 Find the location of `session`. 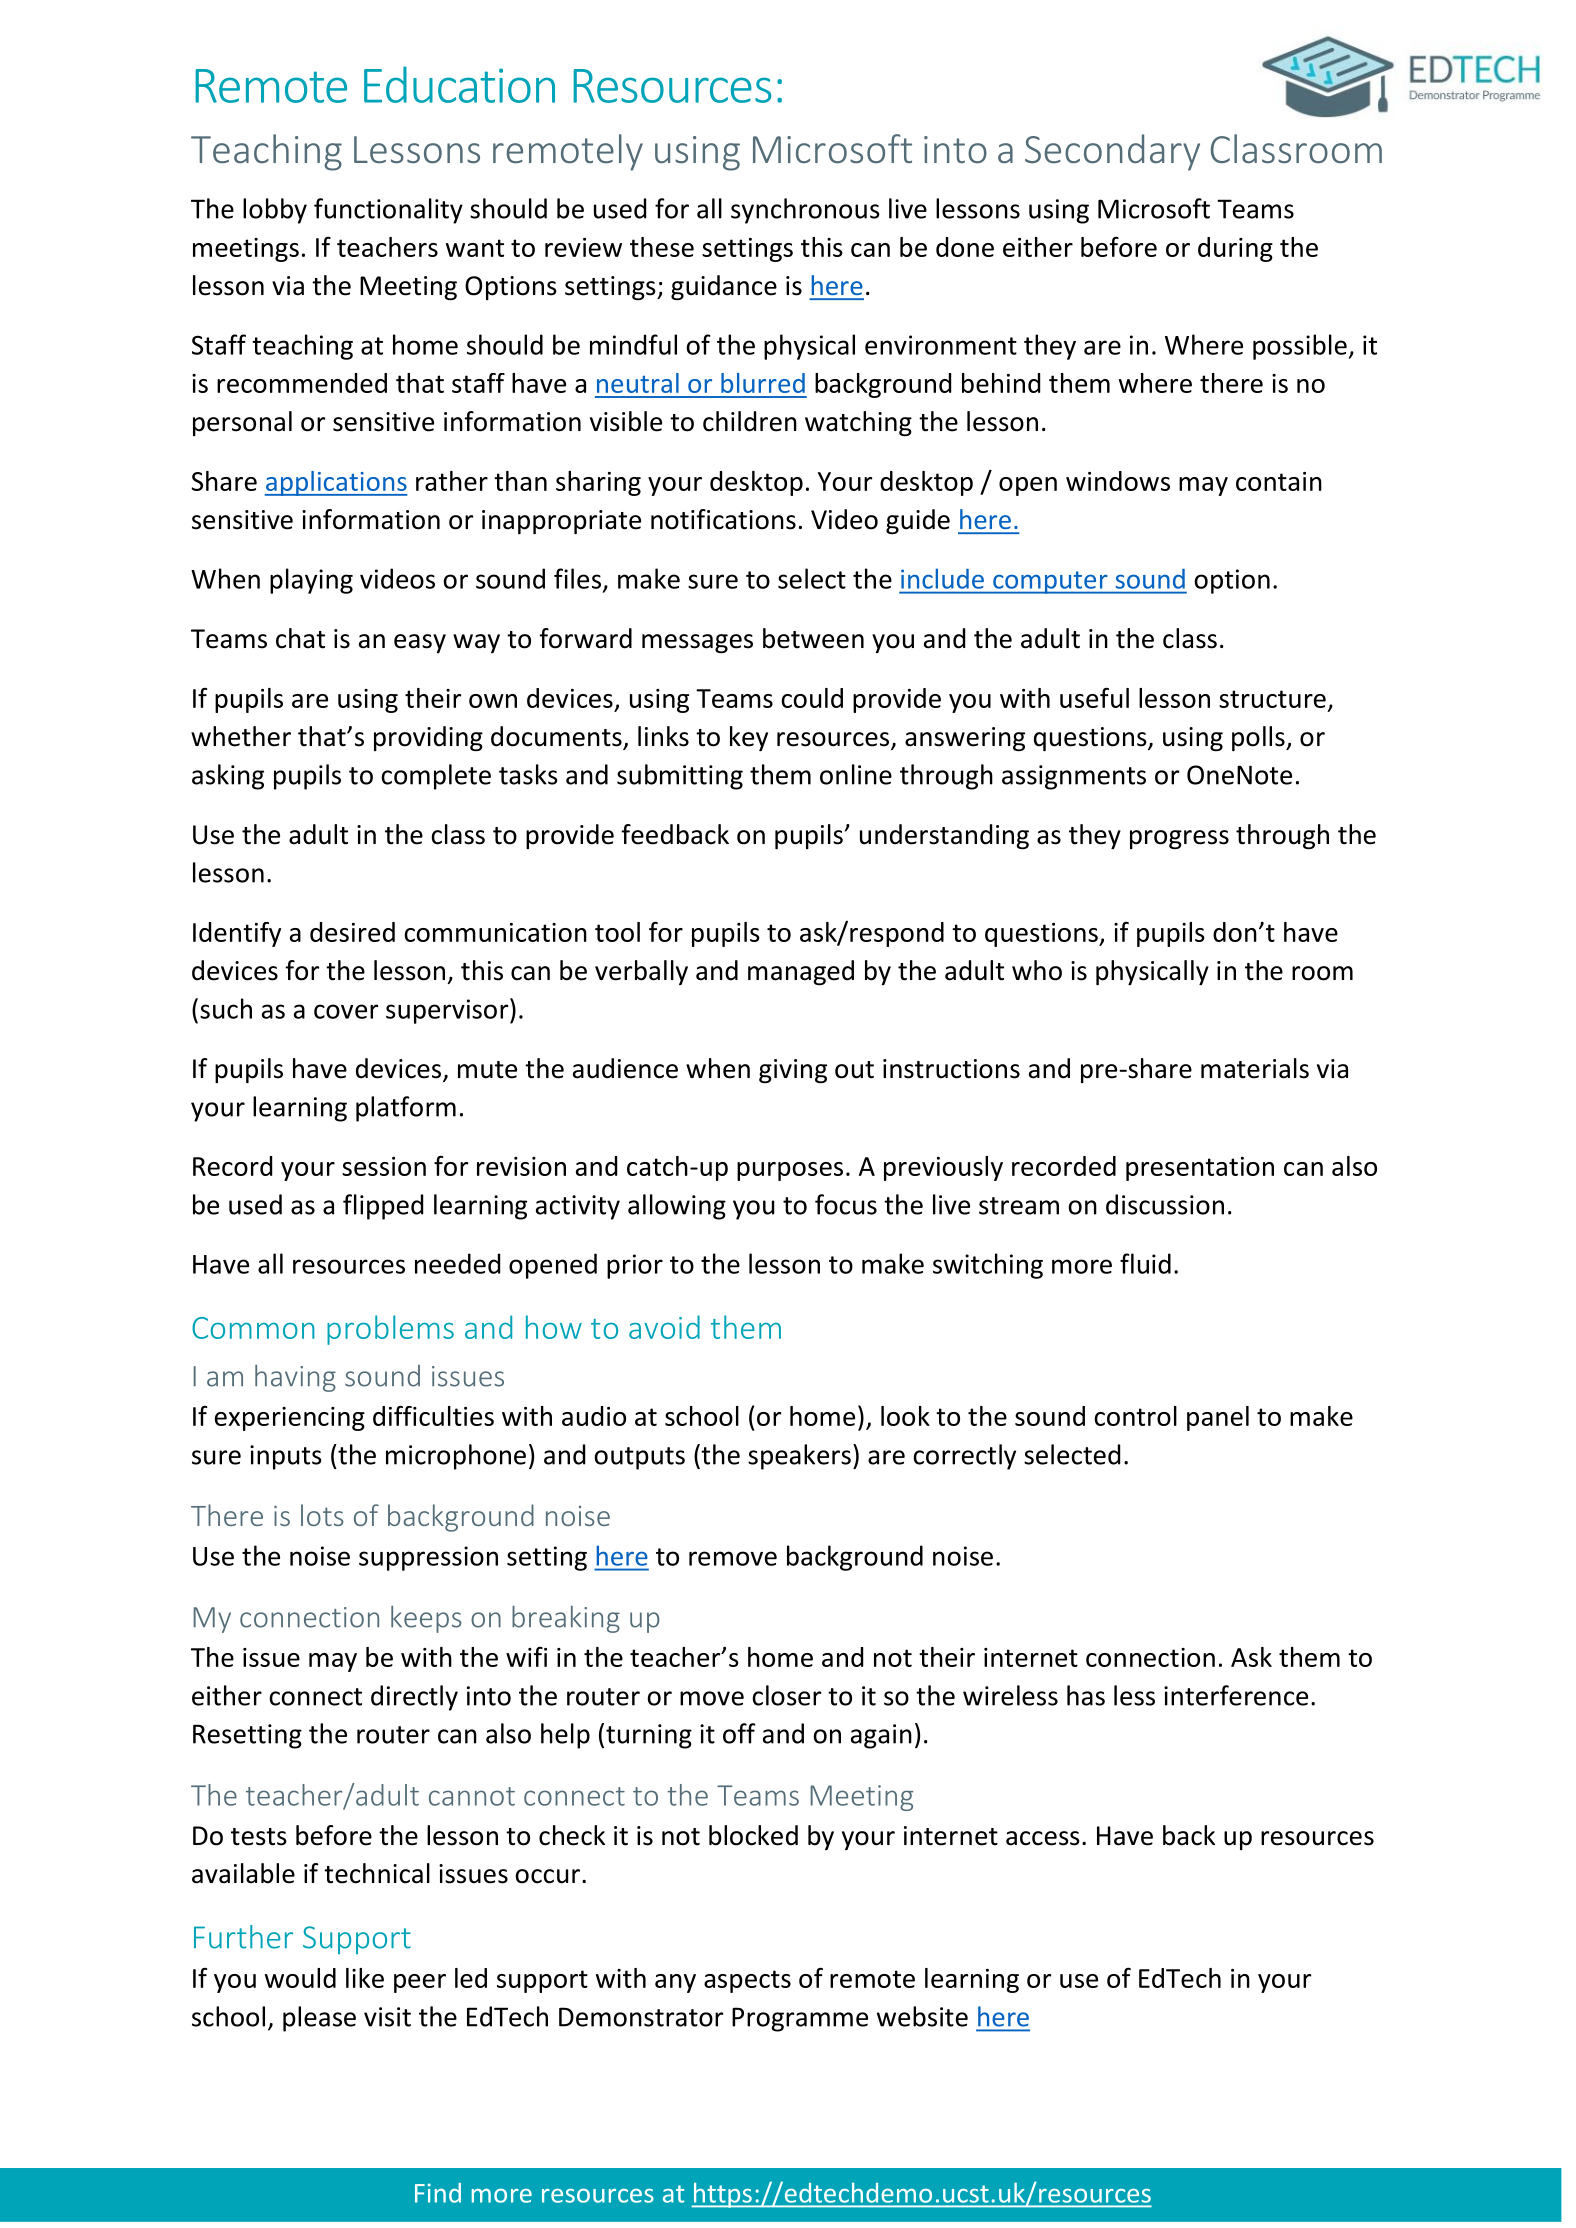

session is located at coordinates (384, 1166).
